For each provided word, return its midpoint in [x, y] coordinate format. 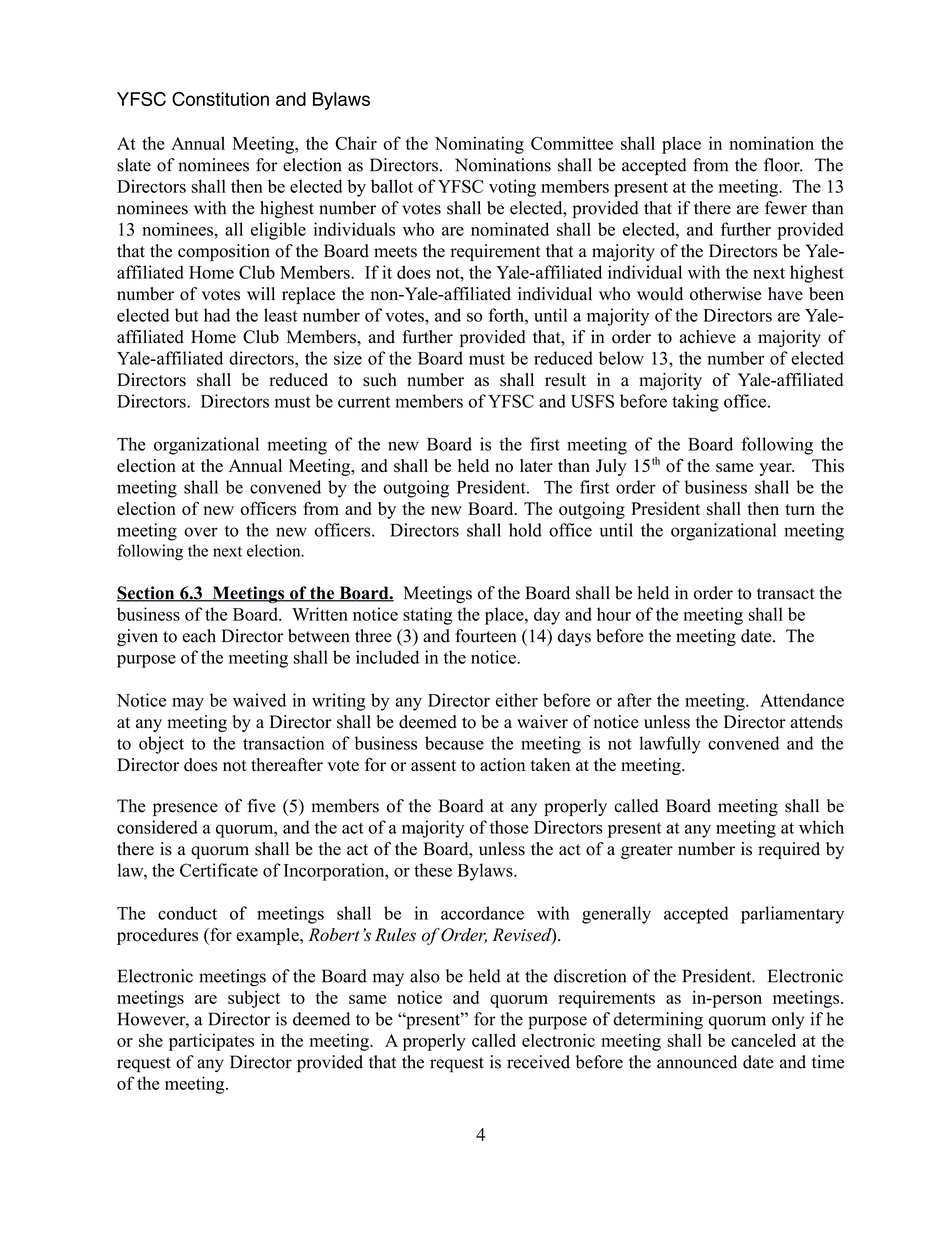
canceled [763, 1040]
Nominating [479, 145]
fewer [786, 208]
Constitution [220, 99]
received [538, 1062]
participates [211, 1042]
